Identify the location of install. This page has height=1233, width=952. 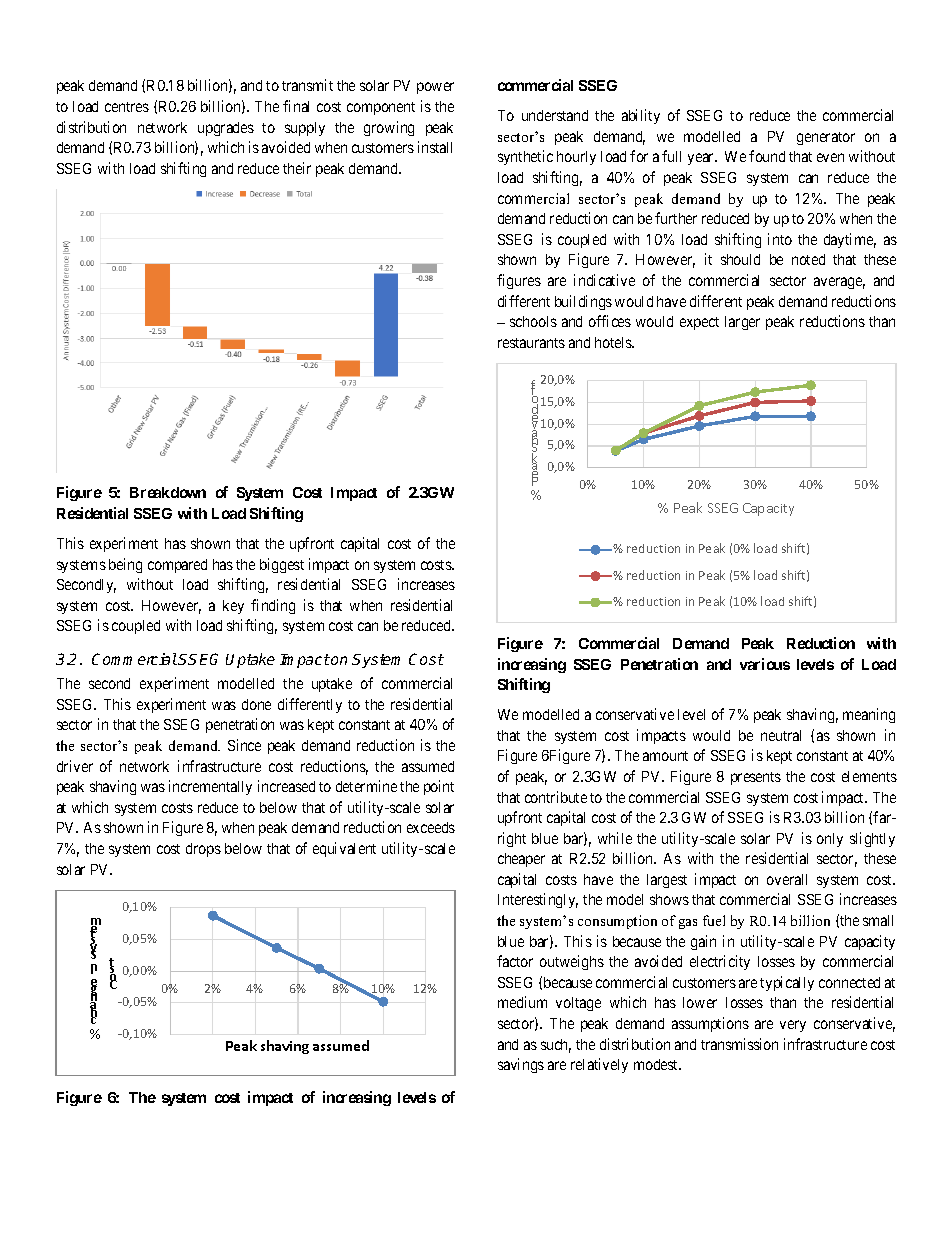
(435, 147).
